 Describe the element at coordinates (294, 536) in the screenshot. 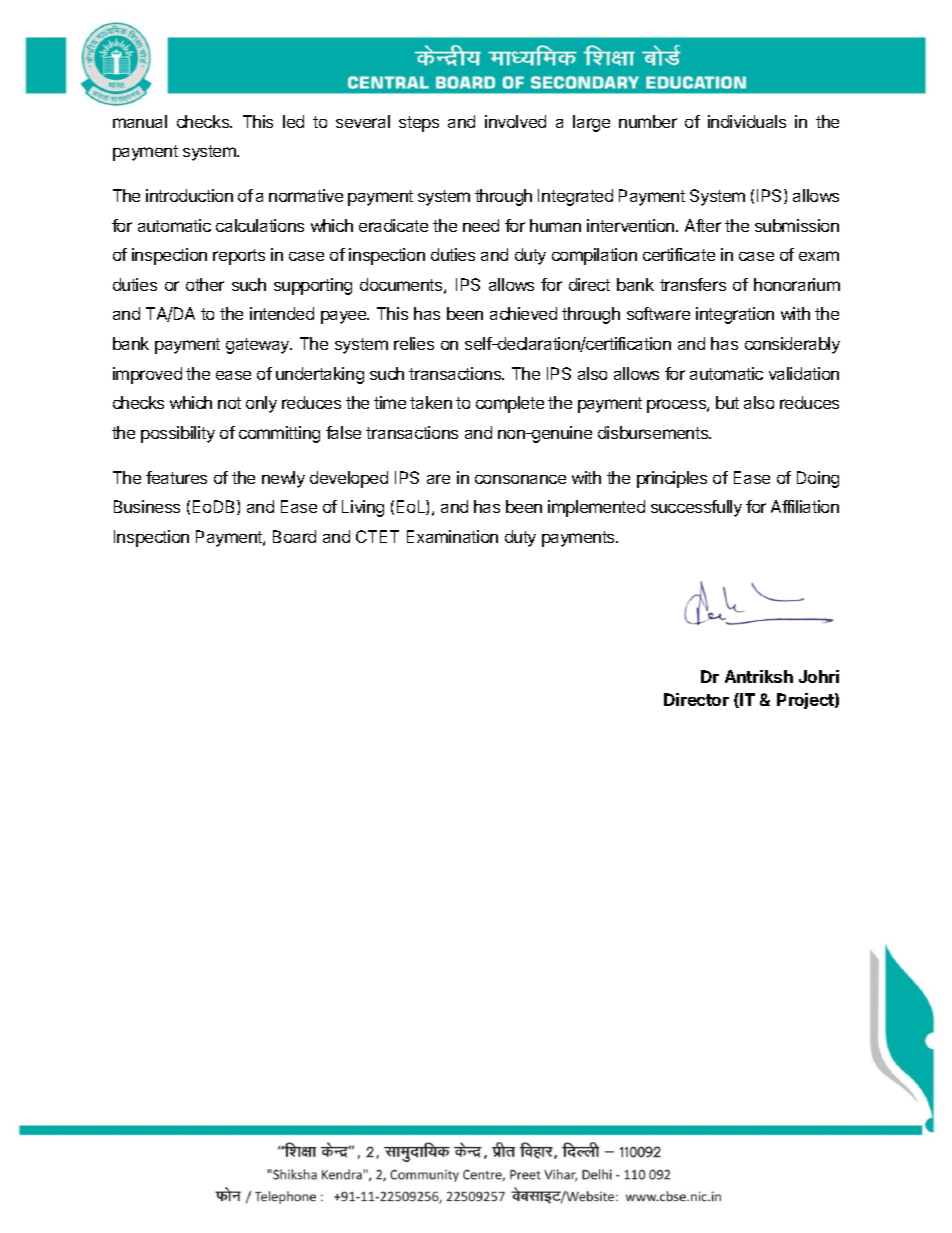

I see `Board` at that location.
